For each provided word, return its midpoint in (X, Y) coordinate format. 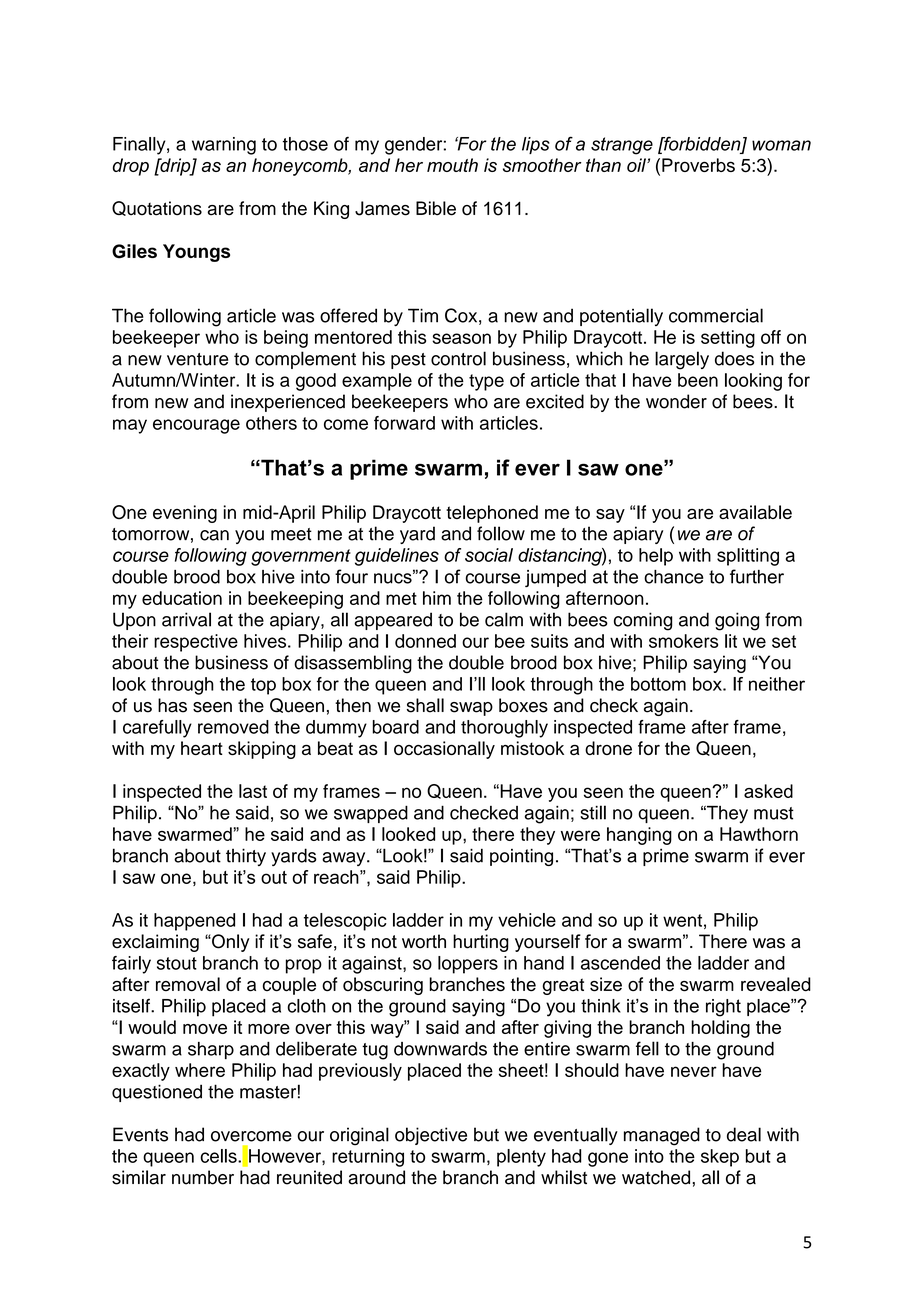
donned (425, 641)
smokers (683, 641)
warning (224, 146)
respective (196, 643)
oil (637, 165)
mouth (452, 165)
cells (219, 1156)
